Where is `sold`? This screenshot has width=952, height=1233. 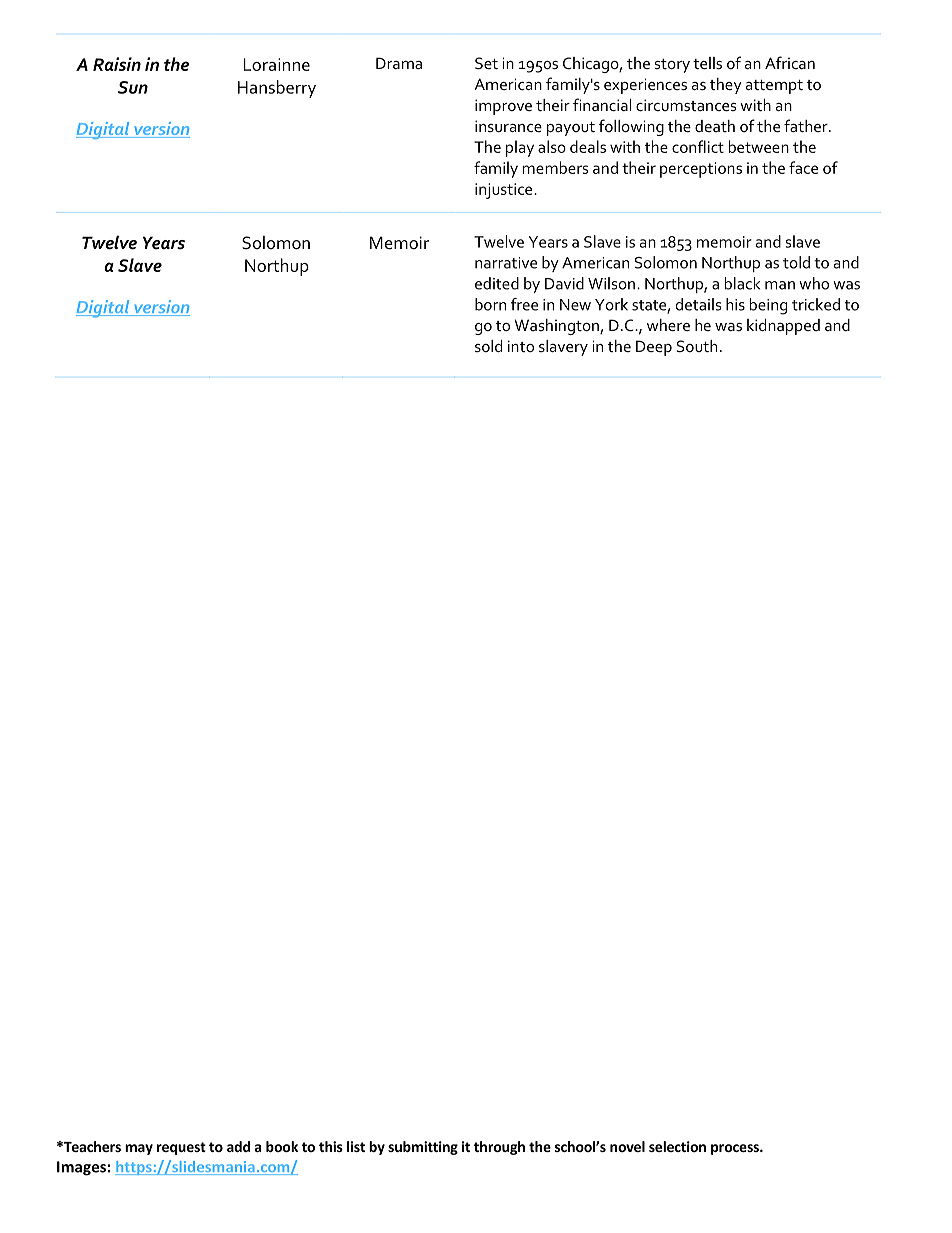
sold is located at coordinates (488, 346).
